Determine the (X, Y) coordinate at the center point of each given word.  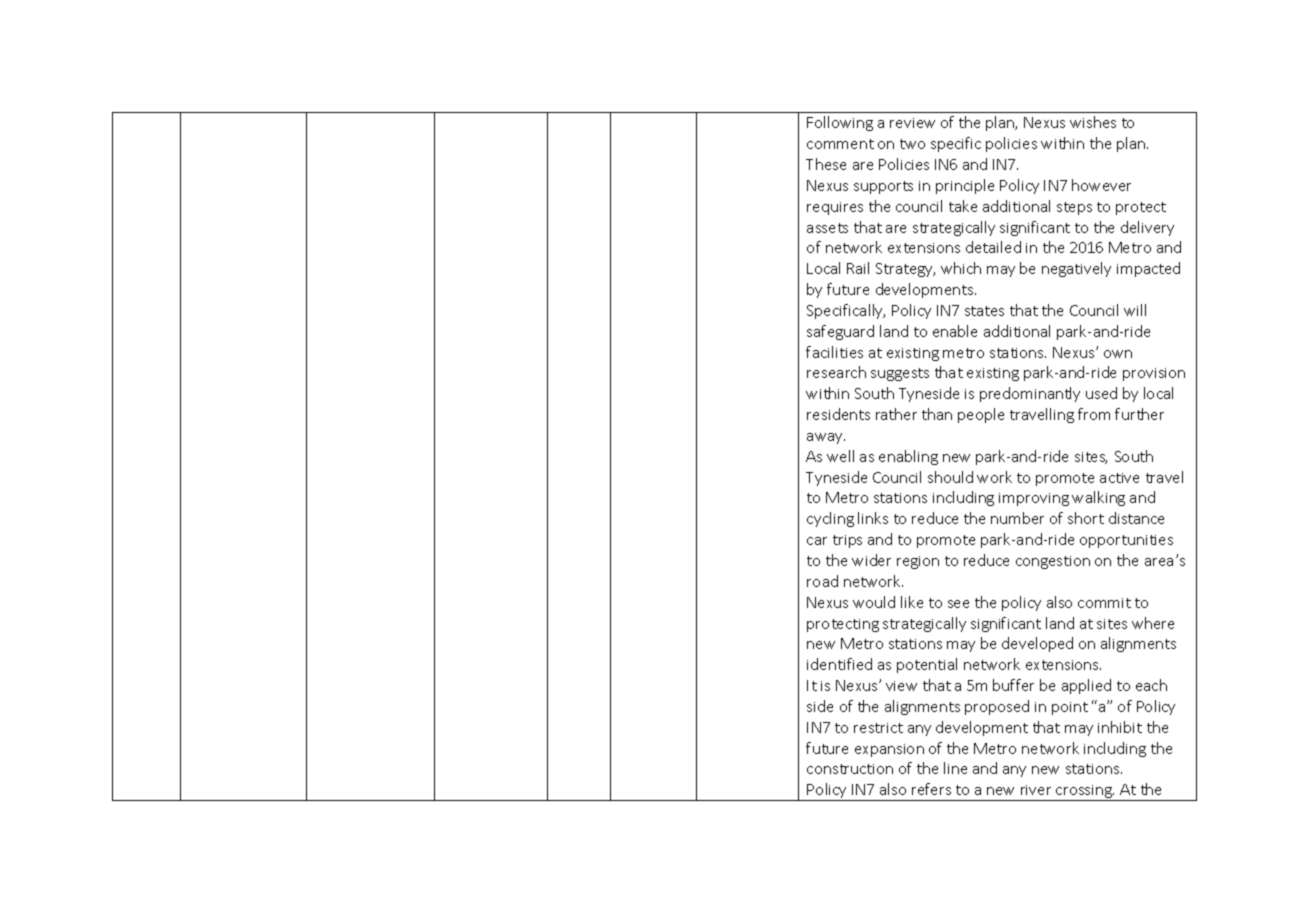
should (950, 477)
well (840, 456)
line (955, 768)
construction (850, 769)
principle (965, 186)
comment (840, 144)
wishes (1093, 122)
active (1119, 478)
